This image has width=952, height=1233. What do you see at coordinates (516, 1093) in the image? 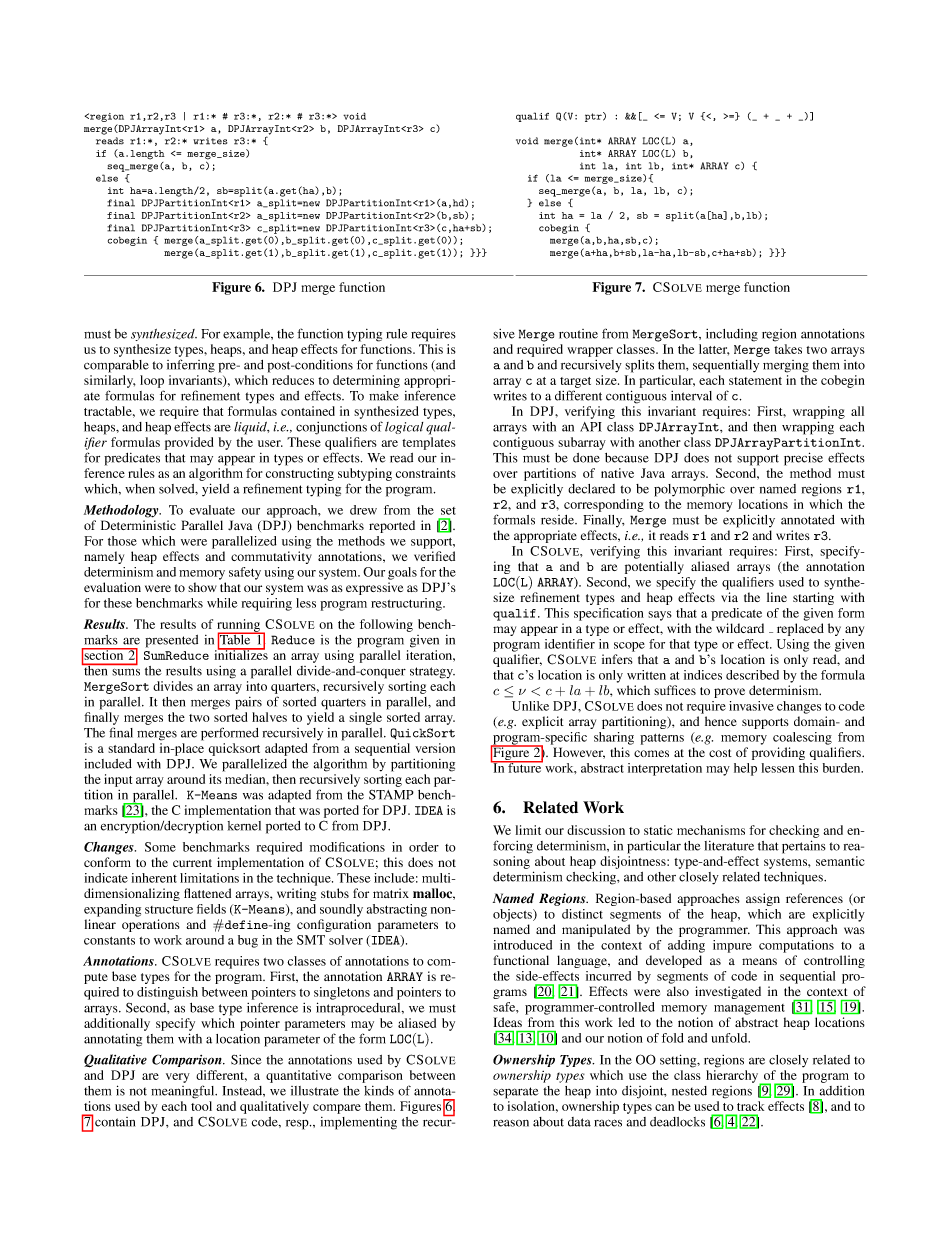
I see `separate` at bounding box center [516, 1093].
